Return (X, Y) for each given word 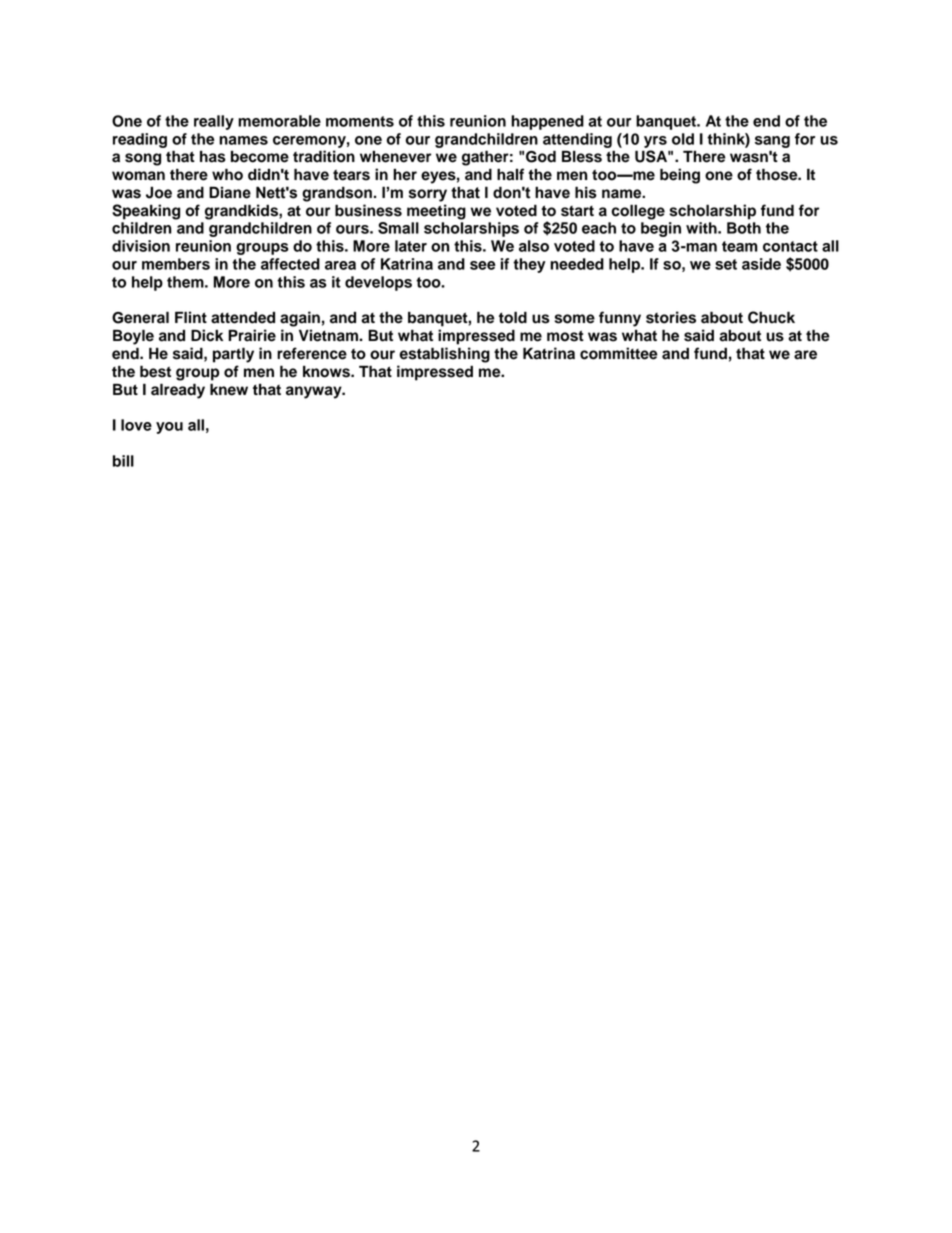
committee (619, 353)
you (169, 428)
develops (378, 283)
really (214, 122)
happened (547, 122)
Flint (191, 317)
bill (123, 461)
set (726, 264)
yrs (655, 142)
